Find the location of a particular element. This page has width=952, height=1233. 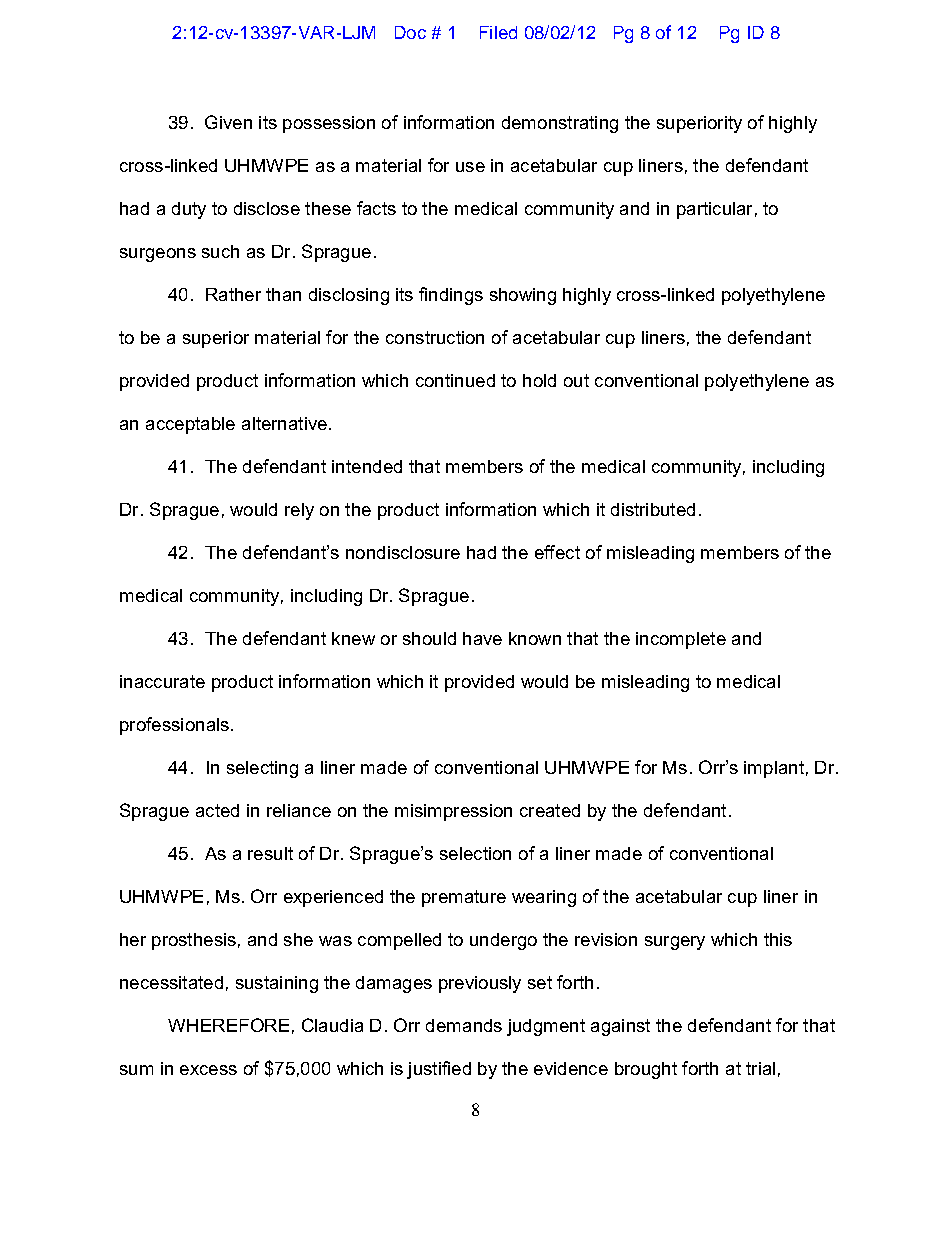

acceptable is located at coordinates (190, 425).
